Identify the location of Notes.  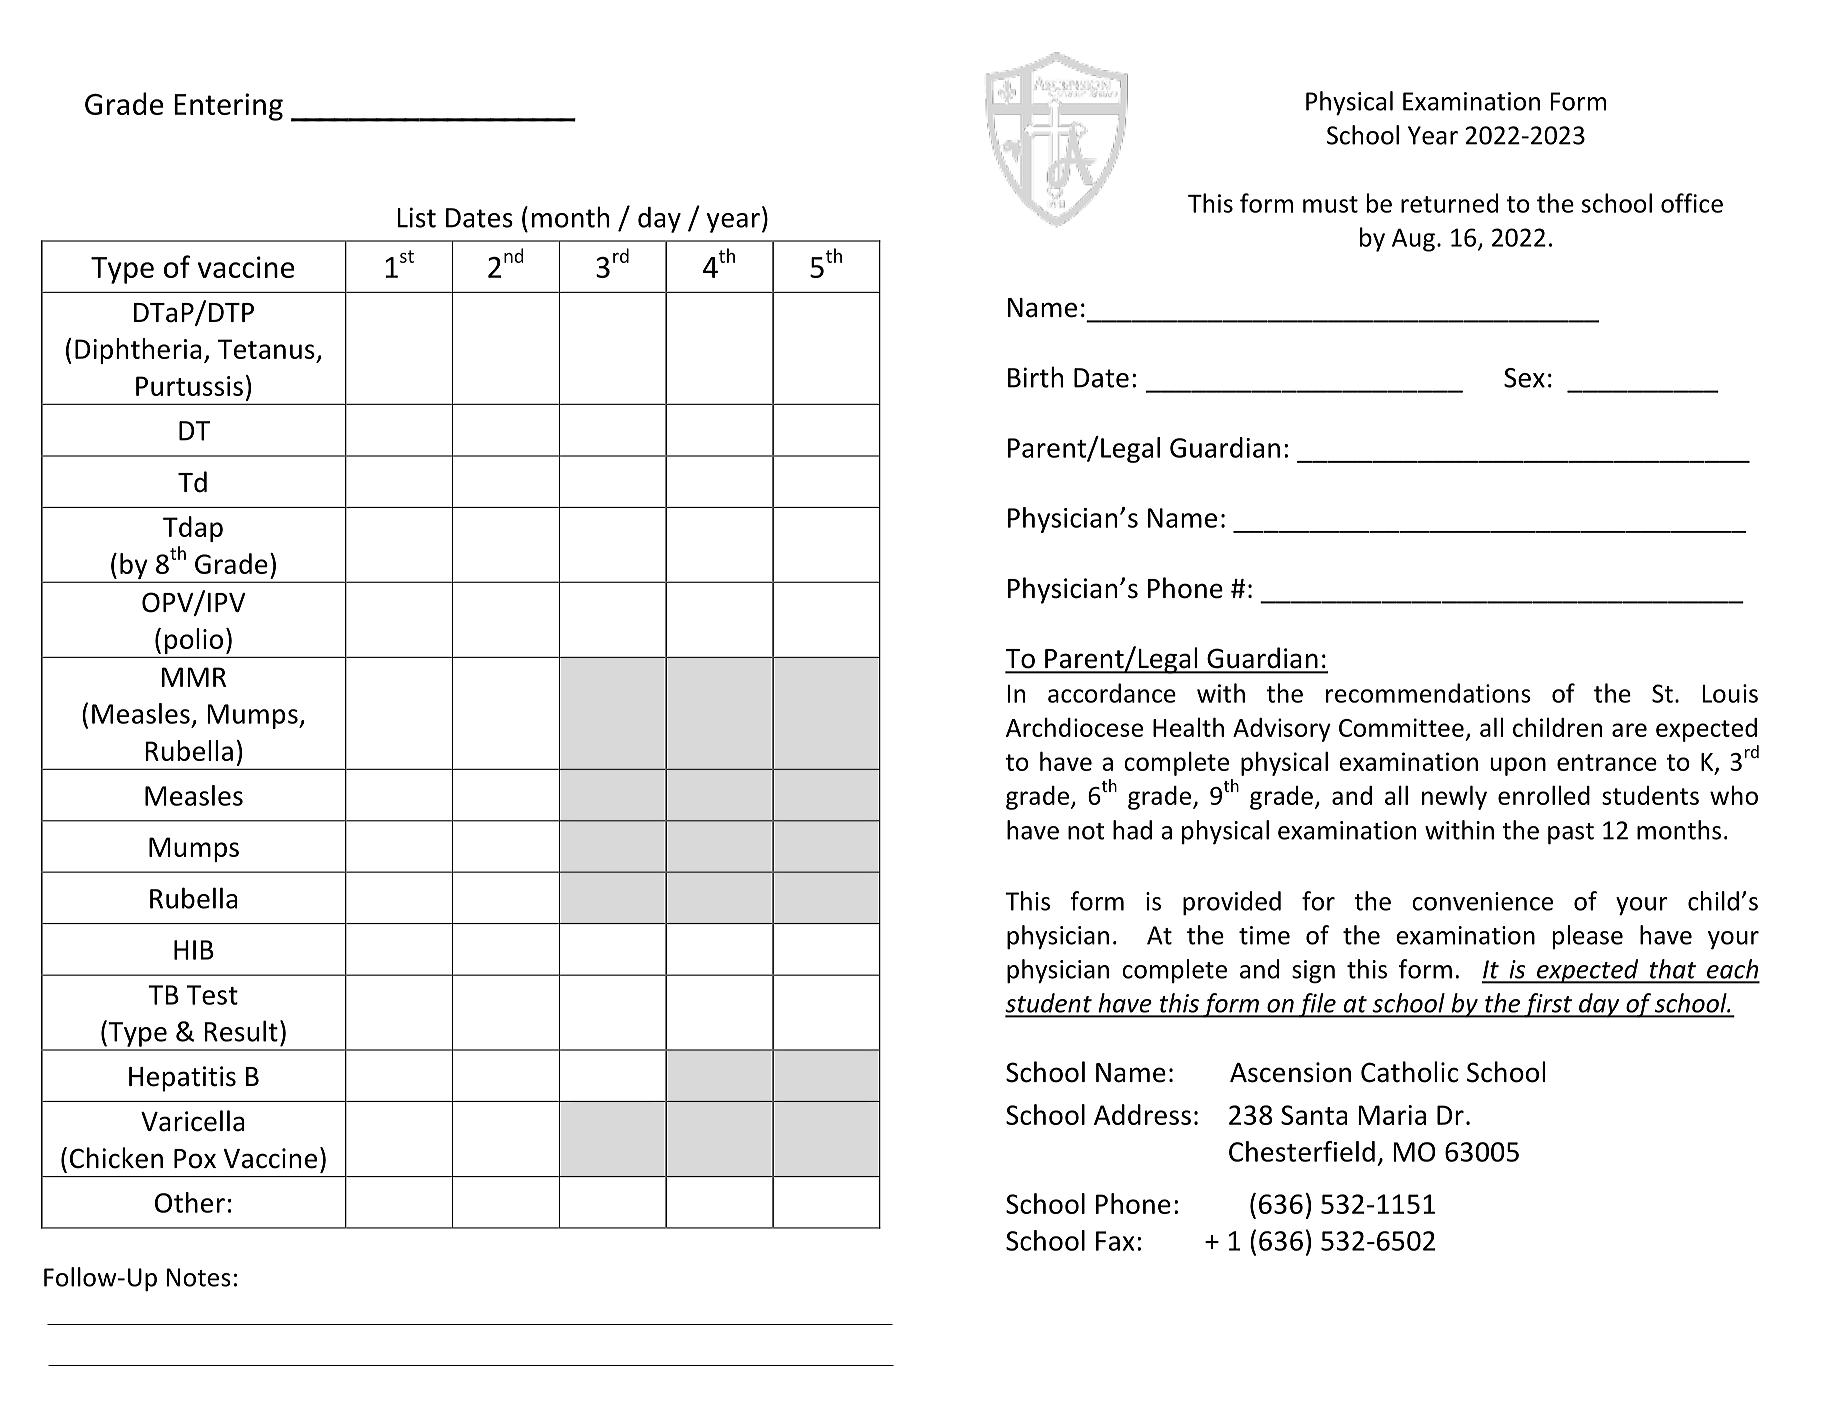
(199, 1277).
